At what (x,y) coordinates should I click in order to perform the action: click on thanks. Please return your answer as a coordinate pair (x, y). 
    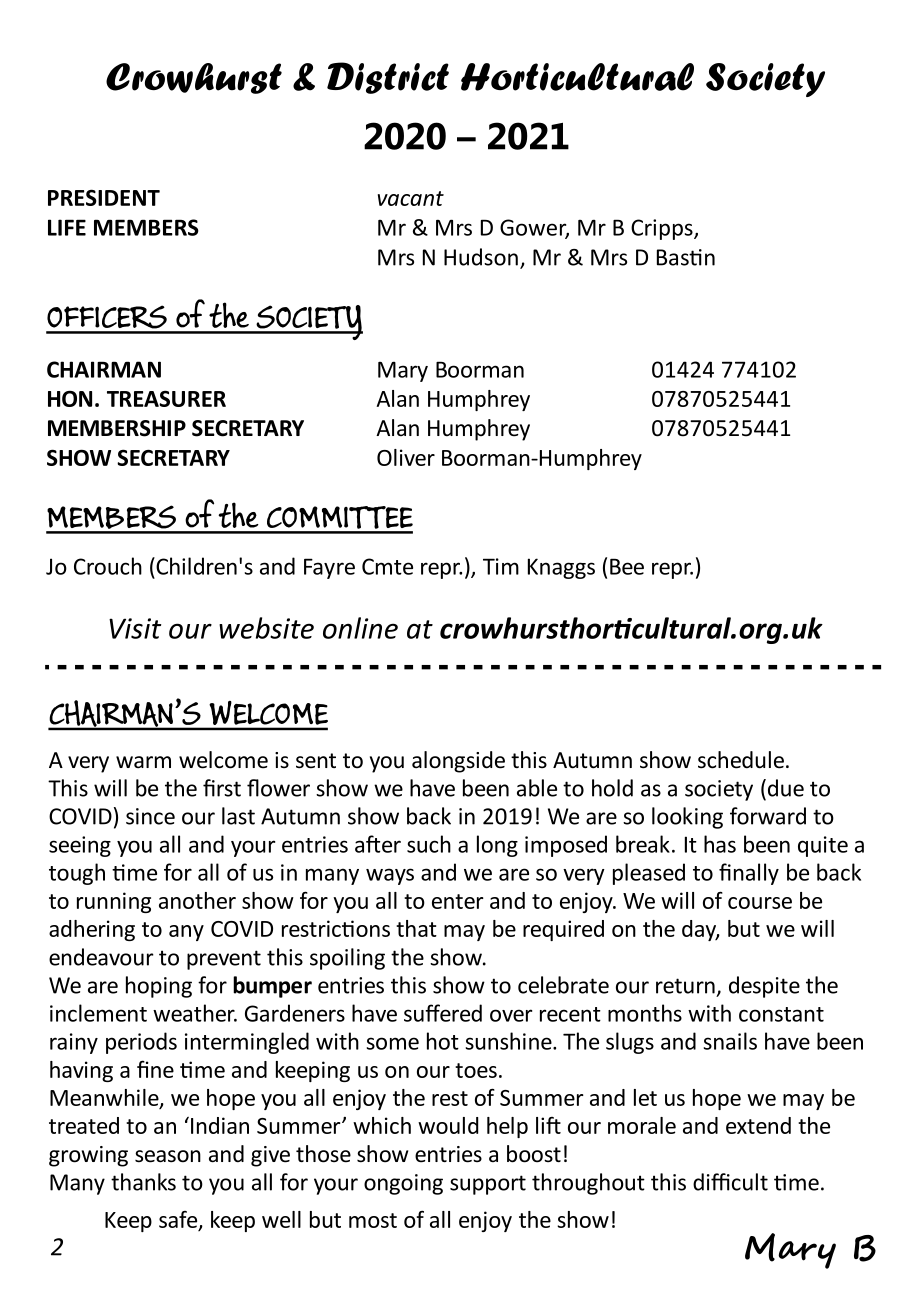
    Looking at the image, I should click on (143, 1182).
